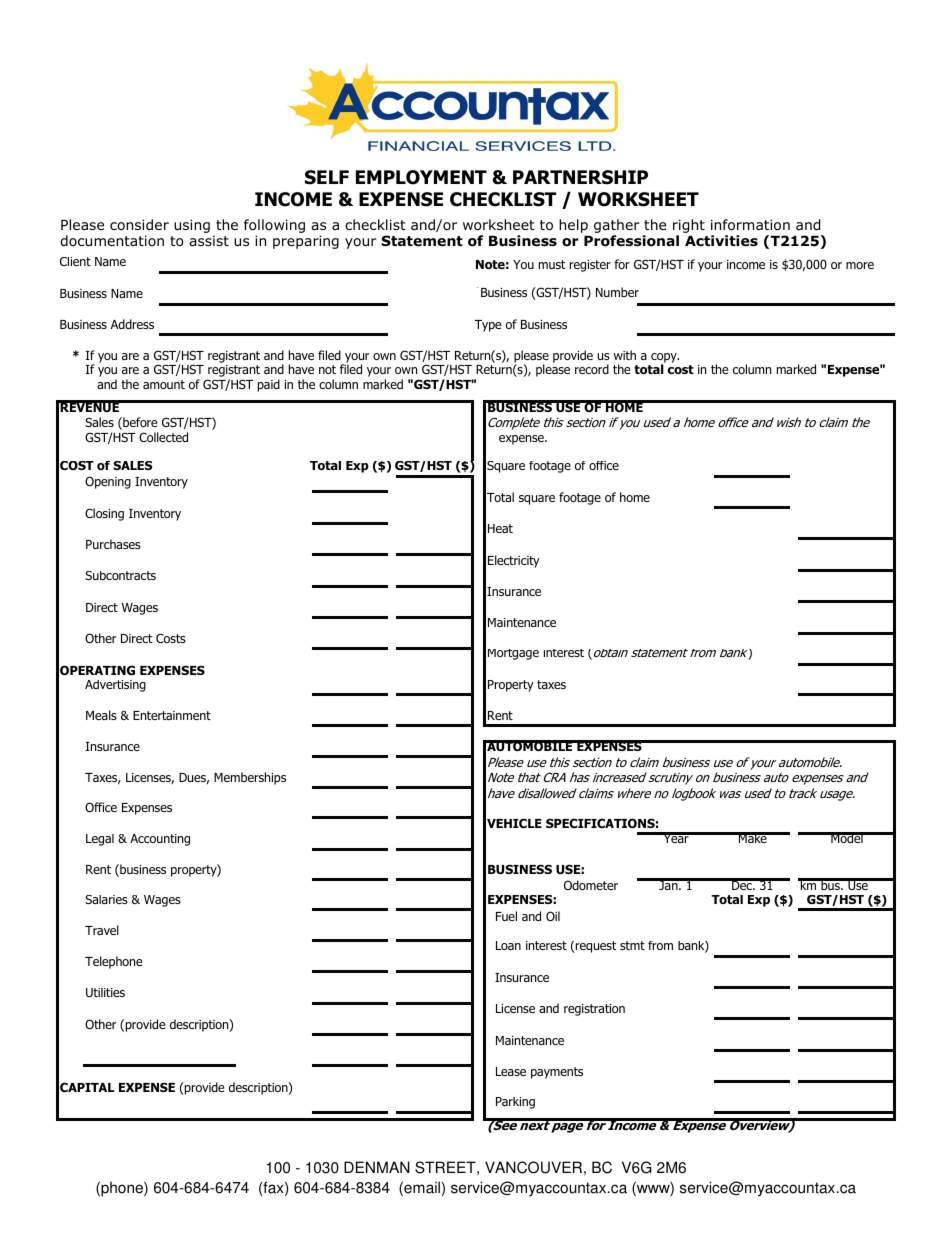 The height and width of the screenshot is (1233, 952). Describe the element at coordinates (192, 226) in the screenshot. I see `using` at that location.
